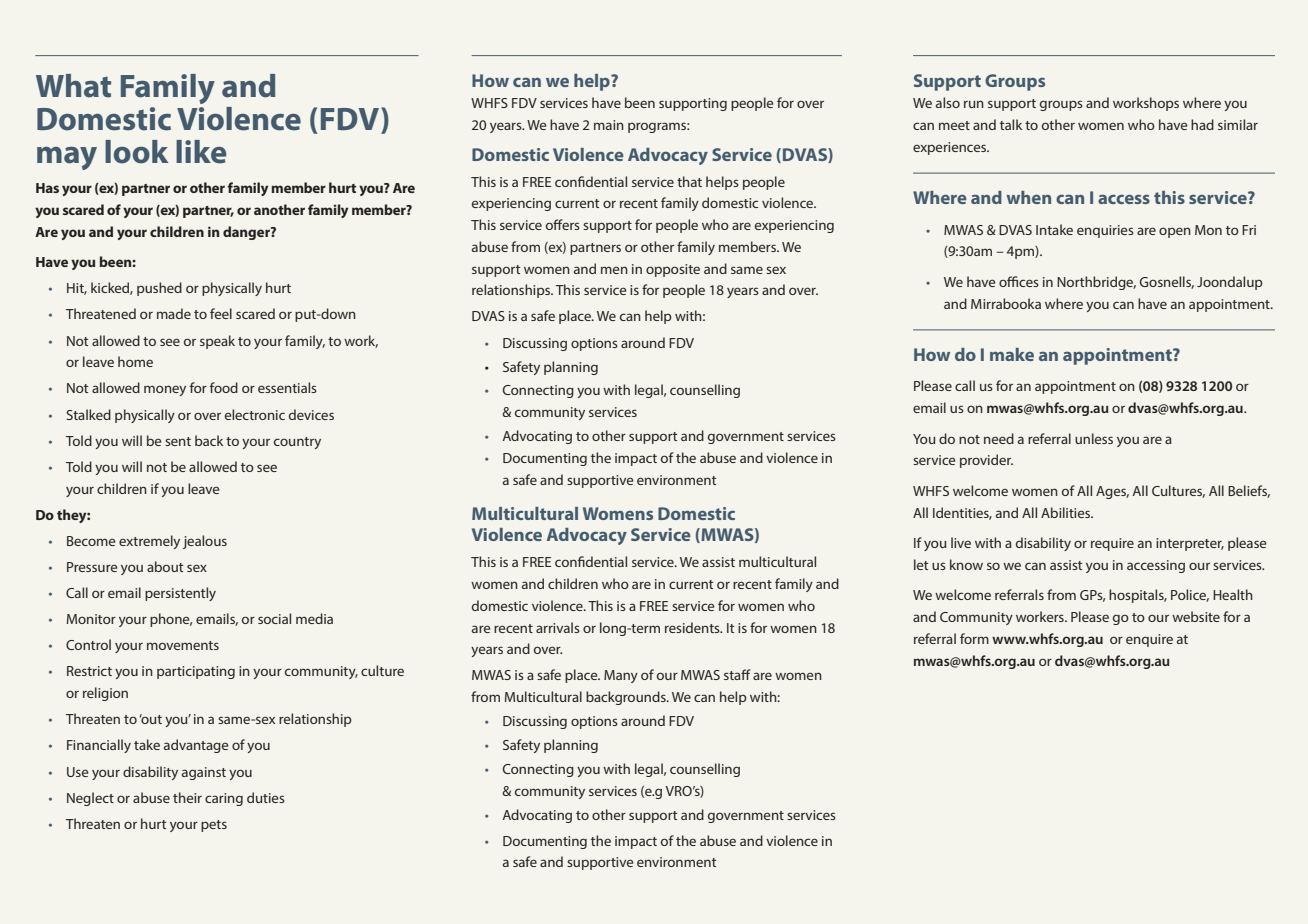 Image resolution: width=1308 pixels, height=924 pixels. I want to click on had, so click(1202, 124).
